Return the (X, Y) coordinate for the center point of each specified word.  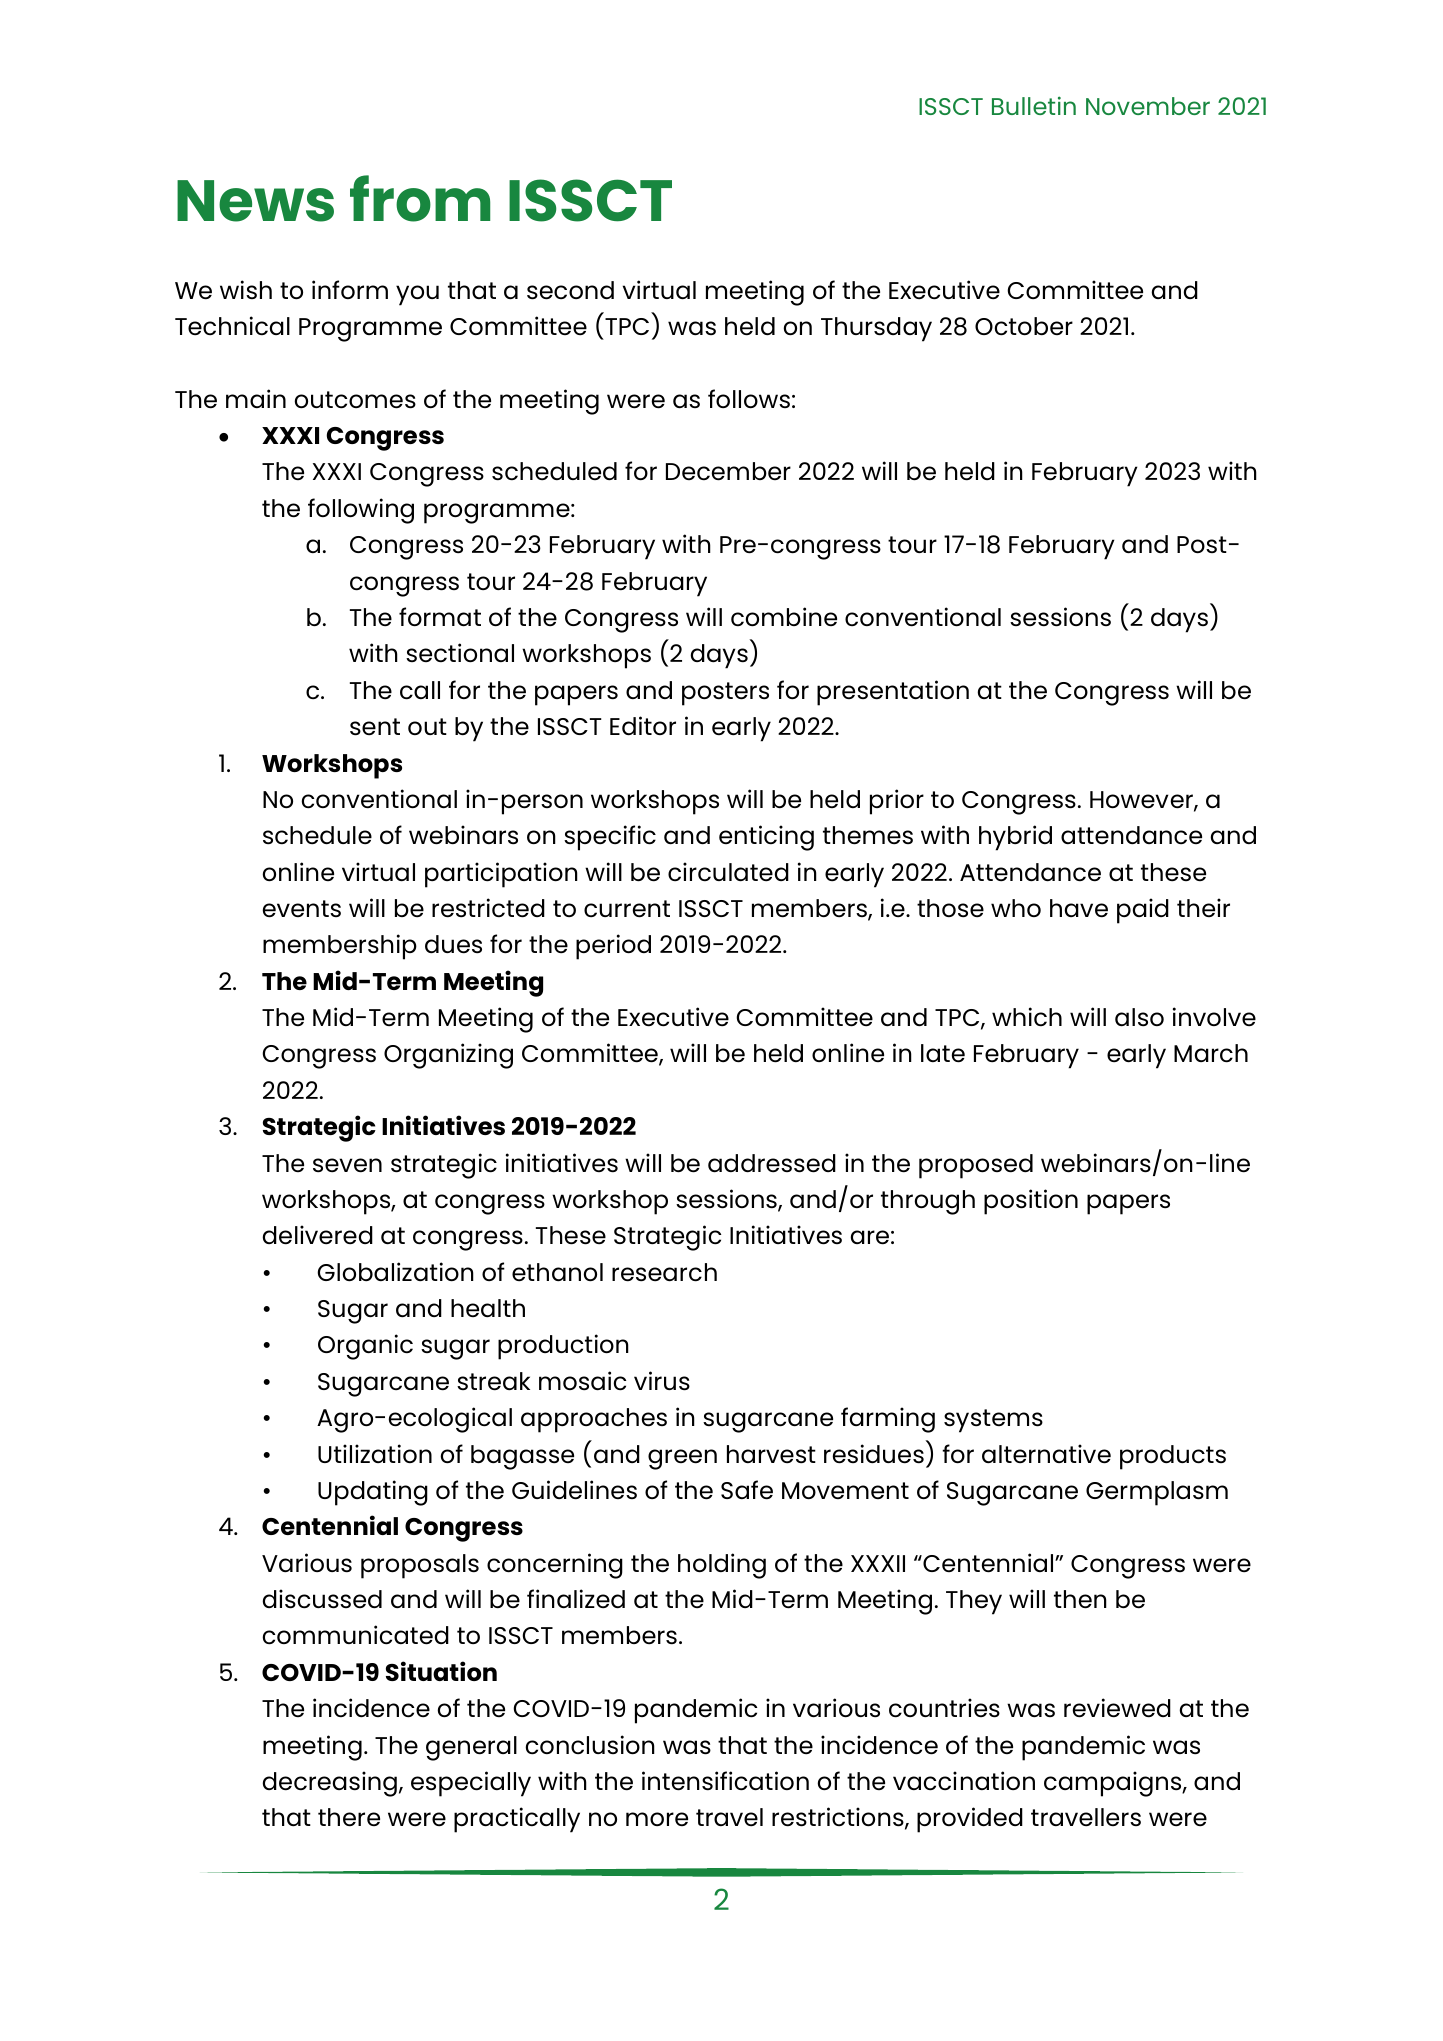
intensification (725, 1781)
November (1148, 106)
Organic (365, 1347)
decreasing (330, 1784)
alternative (1046, 1454)
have (1079, 908)
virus (662, 1381)
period (613, 947)
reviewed (1117, 1708)
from (420, 198)
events (302, 909)
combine (784, 616)
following (361, 511)
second (570, 290)
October (1024, 326)
